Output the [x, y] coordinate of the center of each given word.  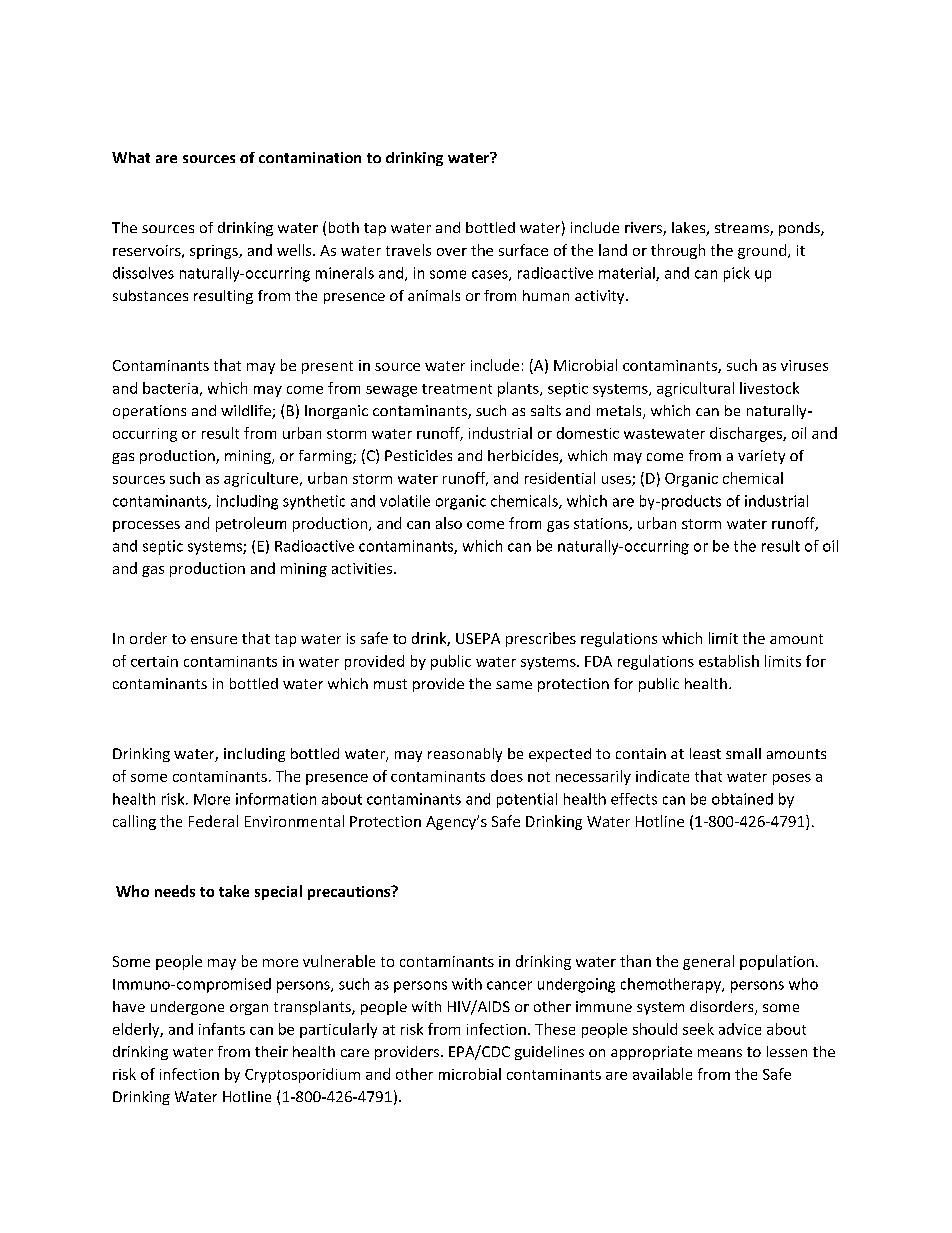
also [449, 523]
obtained [742, 799]
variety [761, 457]
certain [154, 661]
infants [222, 1029]
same [514, 685]
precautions [350, 893]
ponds [800, 229]
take [234, 891]
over [452, 252]
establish [729, 661]
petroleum [251, 524]
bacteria [170, 388]
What [131, 157]
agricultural [695, 389]
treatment [457, 389]
